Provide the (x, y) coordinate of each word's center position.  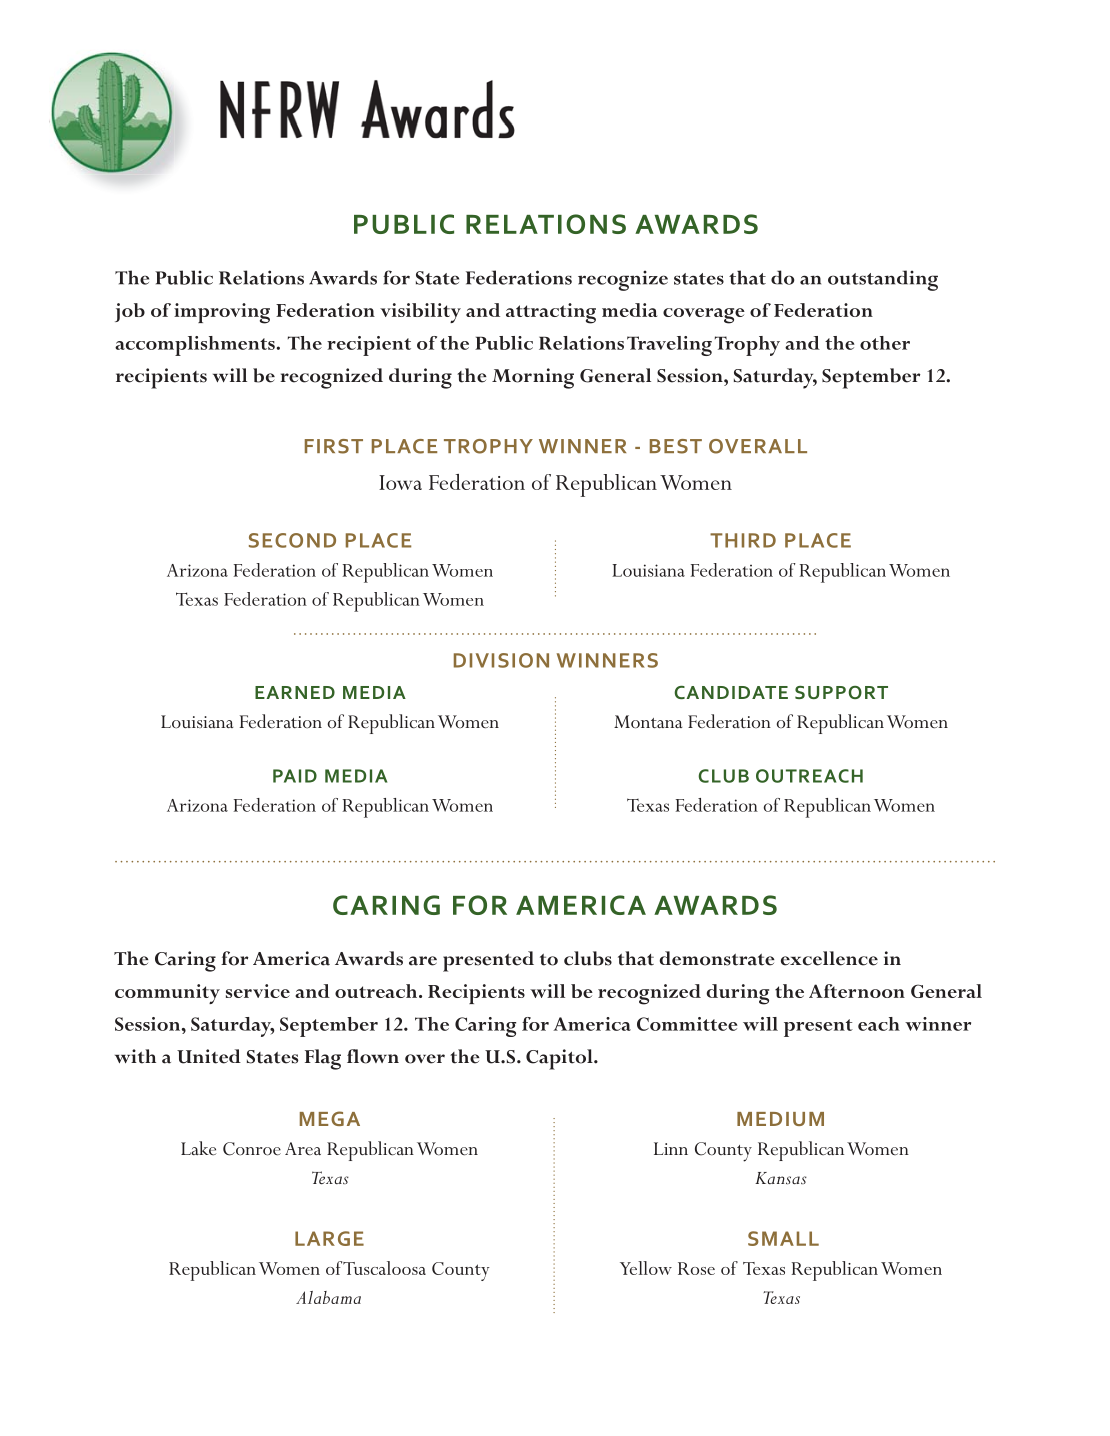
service (258, 991)
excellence (829, 958)
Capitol (560, 1059)
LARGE (329, 1238)
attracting (551, 313)
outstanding (883, 280)
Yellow (646, 1268)
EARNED (295, 692)
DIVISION (501, 660)
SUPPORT (841, 692)
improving (222, 313)
